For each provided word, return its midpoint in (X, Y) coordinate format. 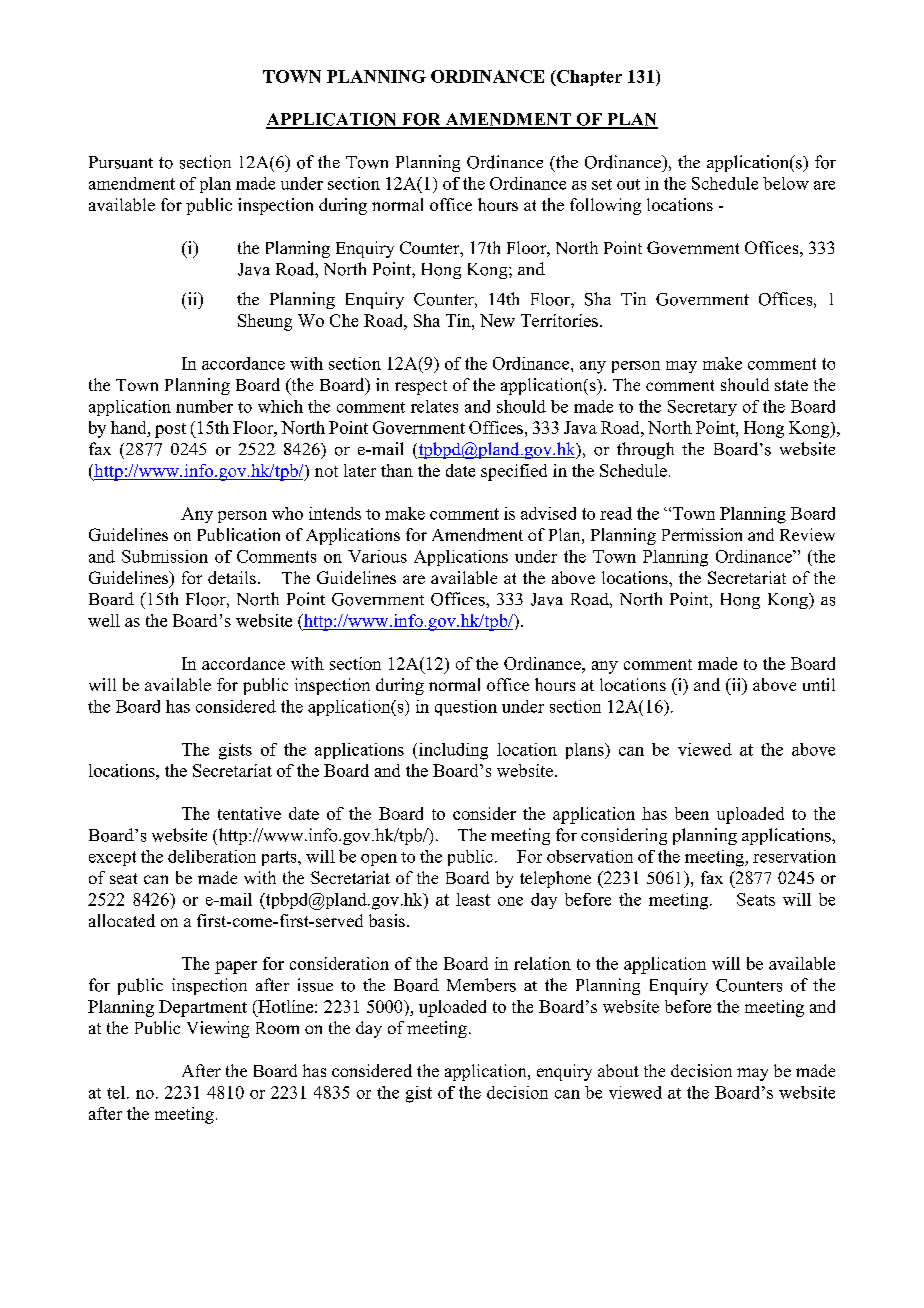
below (786, 183)
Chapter (588, 78)
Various (377, 556)
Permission (702, 534)
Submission (165, 556)
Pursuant (121, 162)
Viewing (218, 1029)
